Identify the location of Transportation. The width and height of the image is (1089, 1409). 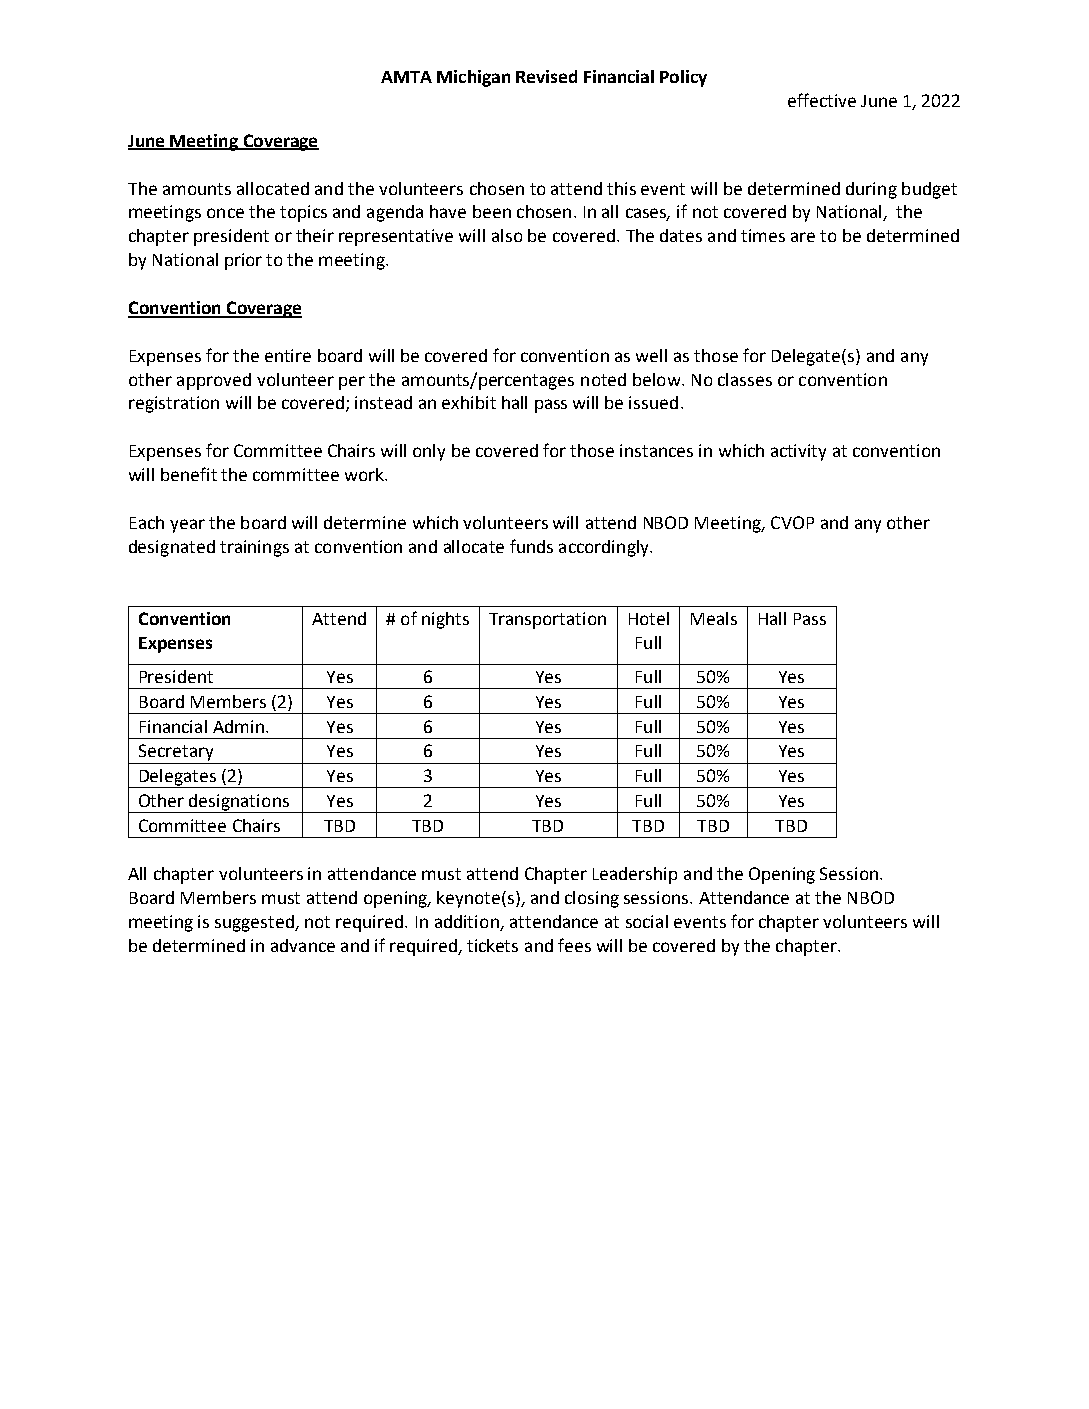
(547, 620).
